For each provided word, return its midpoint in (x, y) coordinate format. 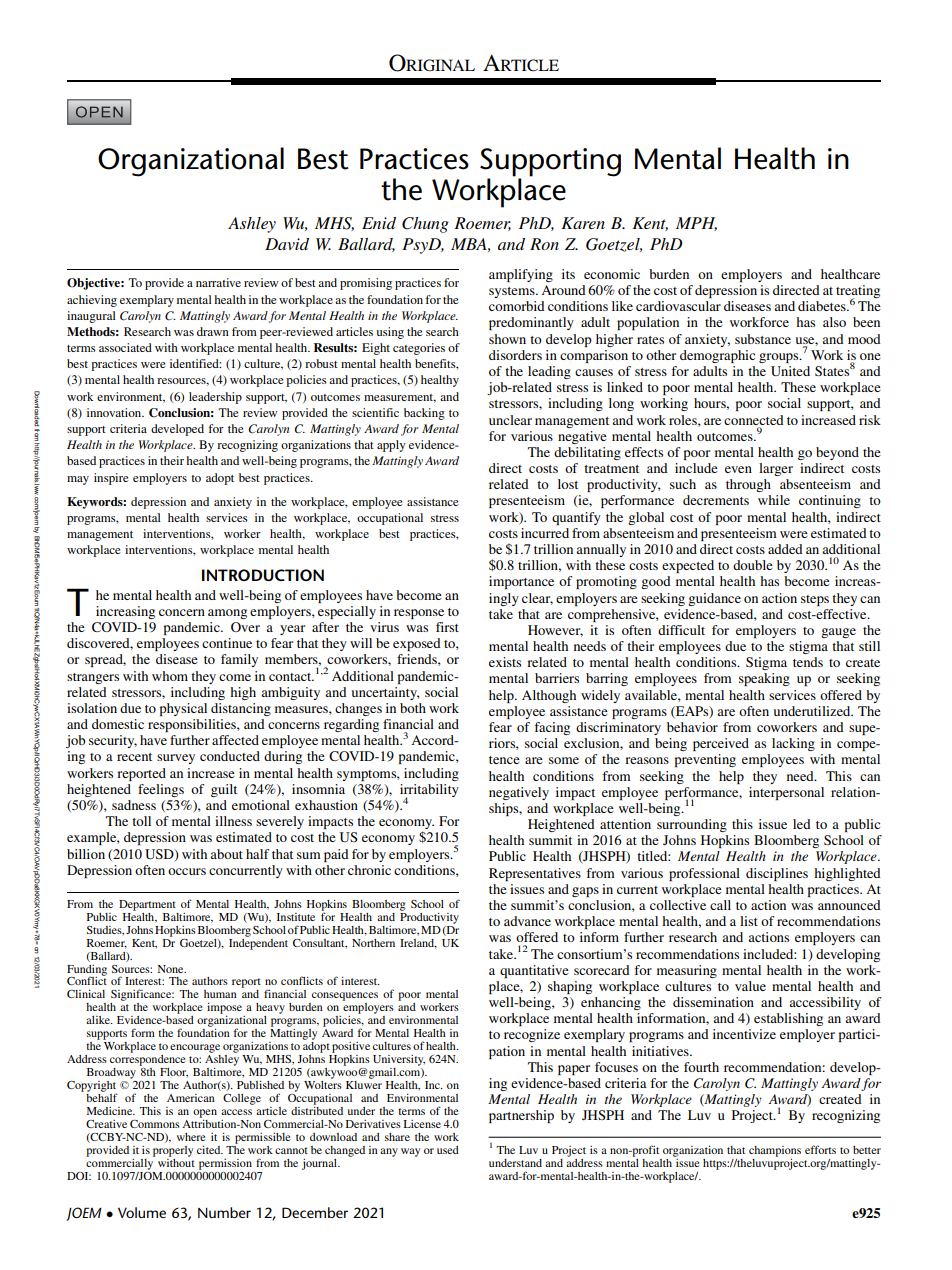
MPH (696, 224)
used (448, 1150)
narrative (218, 282)
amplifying (521, 275)
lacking (793, 744)
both (413, 708)
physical (183, 709)
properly (173, 1151)
